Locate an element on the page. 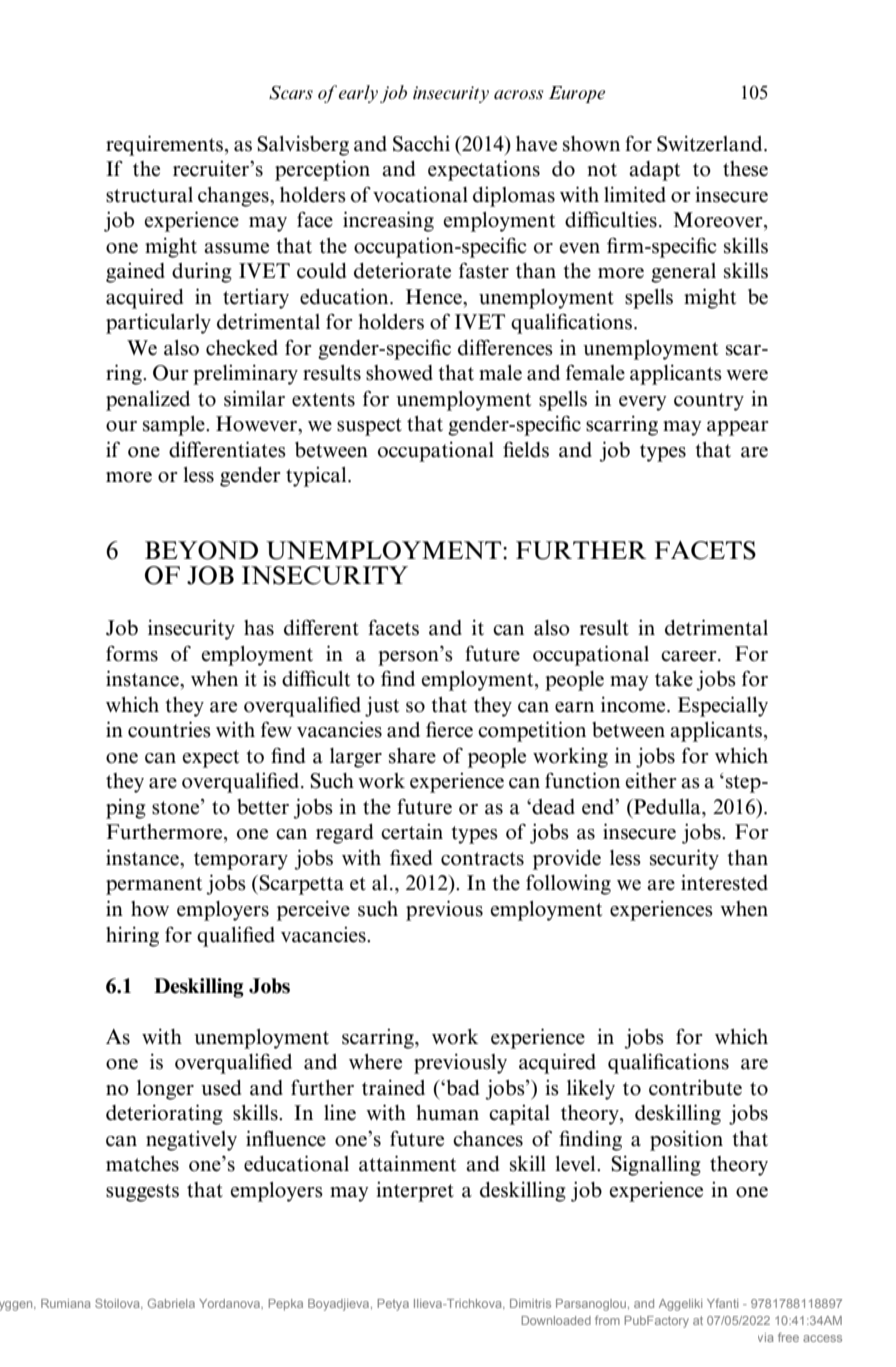 Image resolution: width=896 pixels, height=1367 pixels. requirements is located at coordinates (166, 145).
